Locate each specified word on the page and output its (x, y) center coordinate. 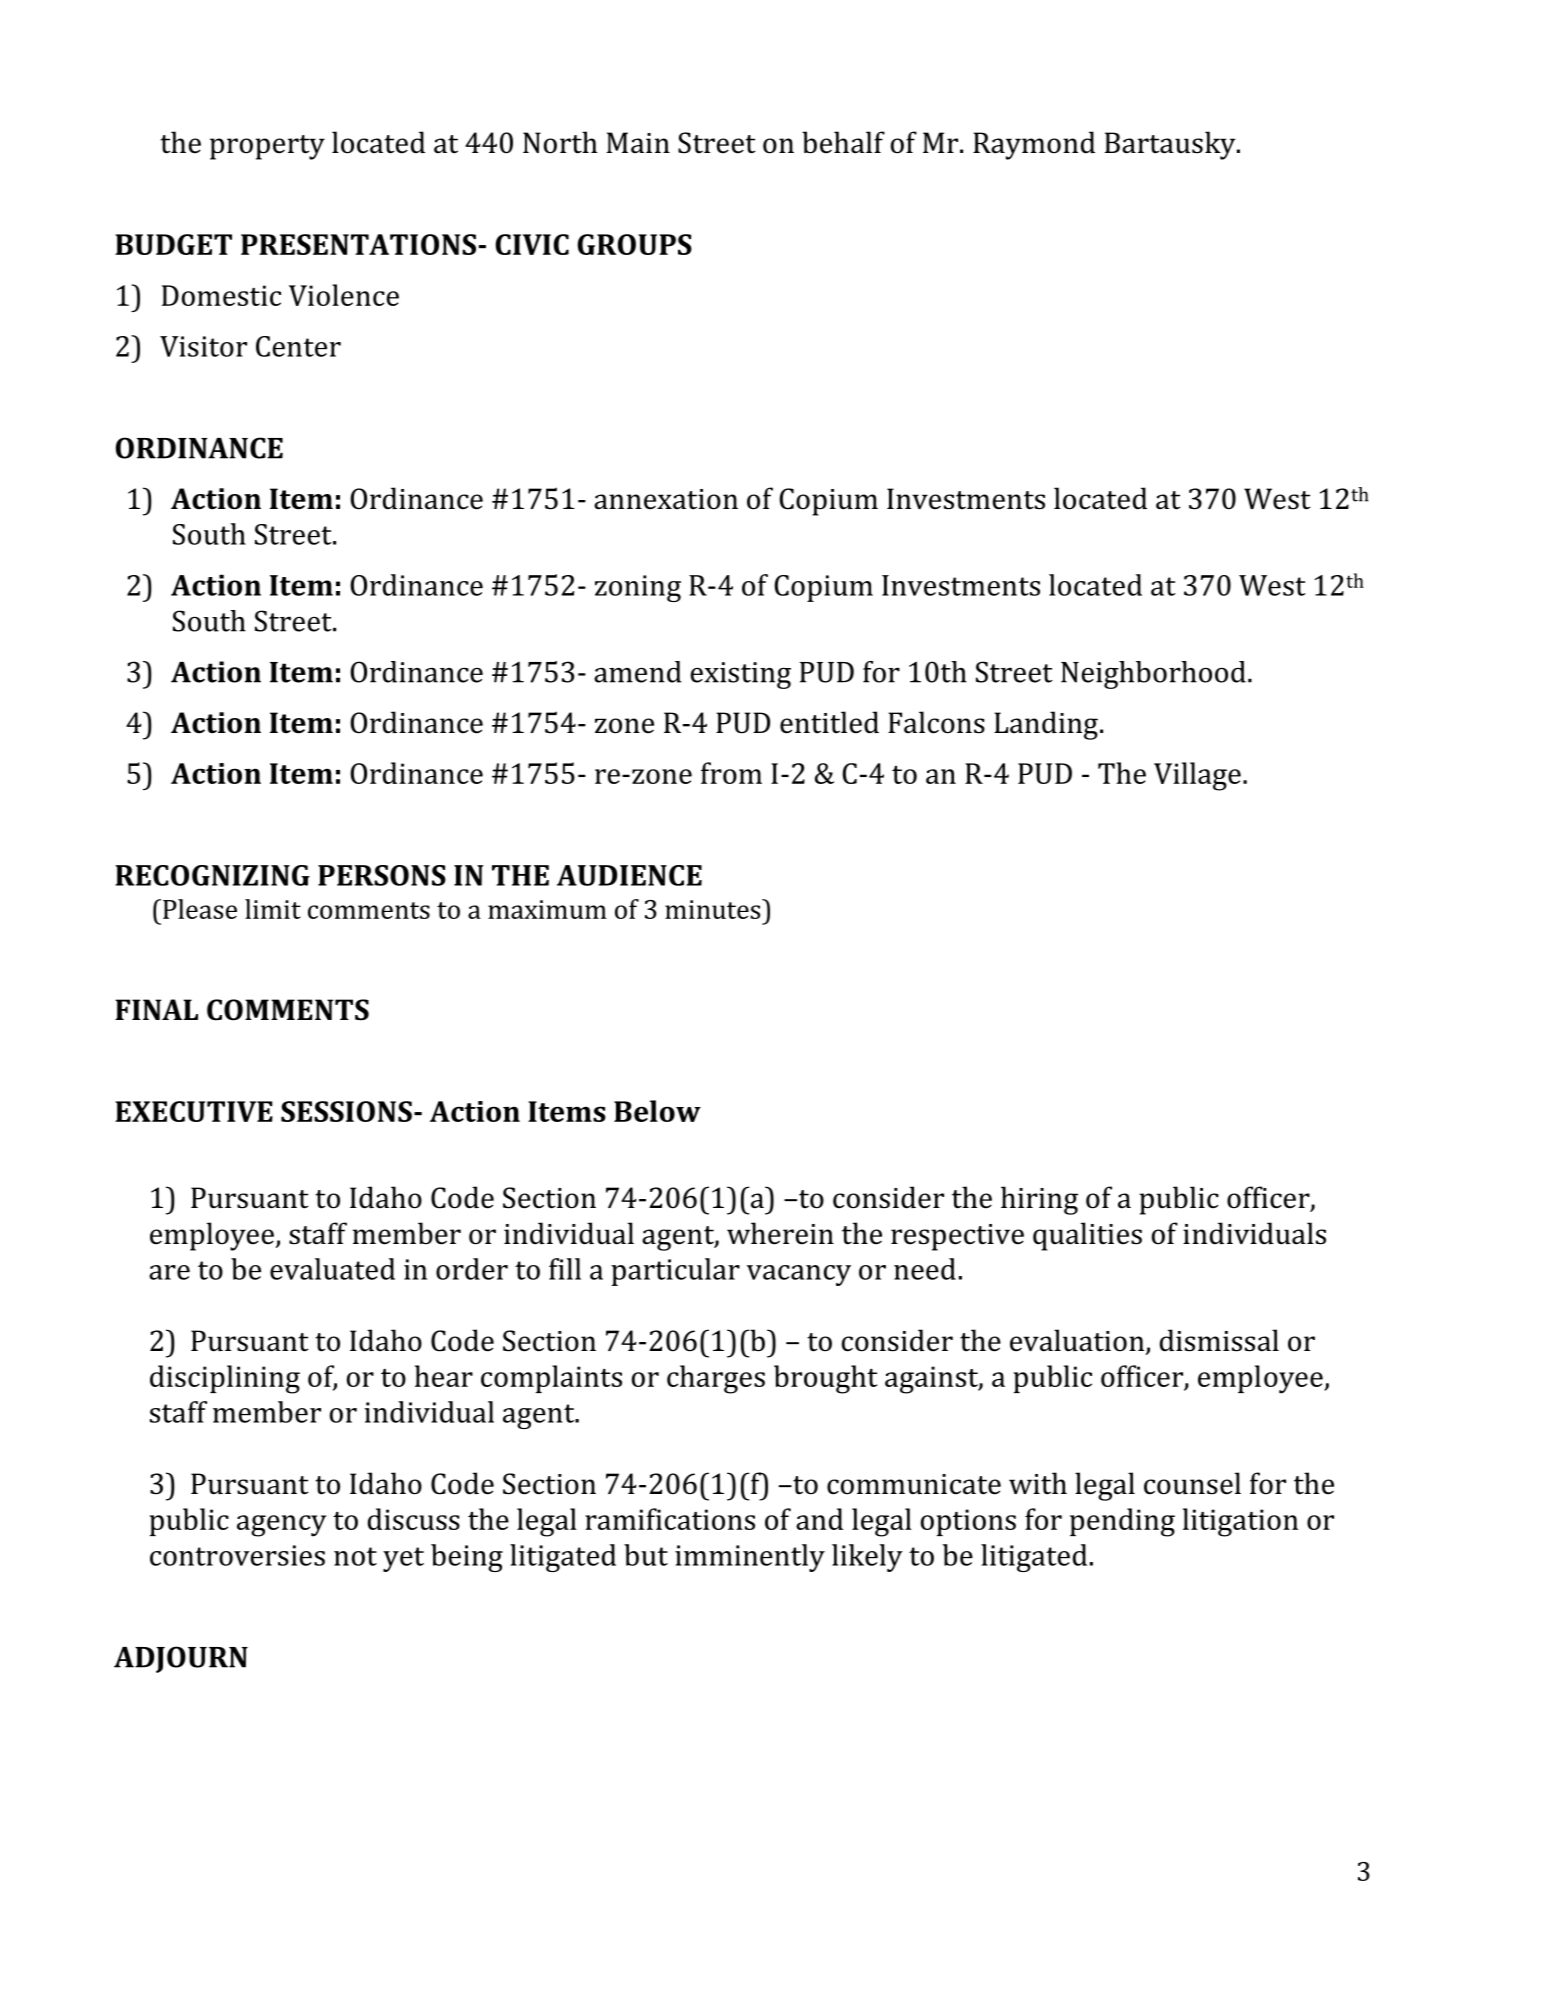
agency (281, 1526)
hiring (1039, 1200)
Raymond (1034, 145)
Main (638, 142)
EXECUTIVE (194, 1111)
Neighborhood (1153, 675)
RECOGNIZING (212, 875)
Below (657, 1111)
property (267, 147)
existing (741, 675)
